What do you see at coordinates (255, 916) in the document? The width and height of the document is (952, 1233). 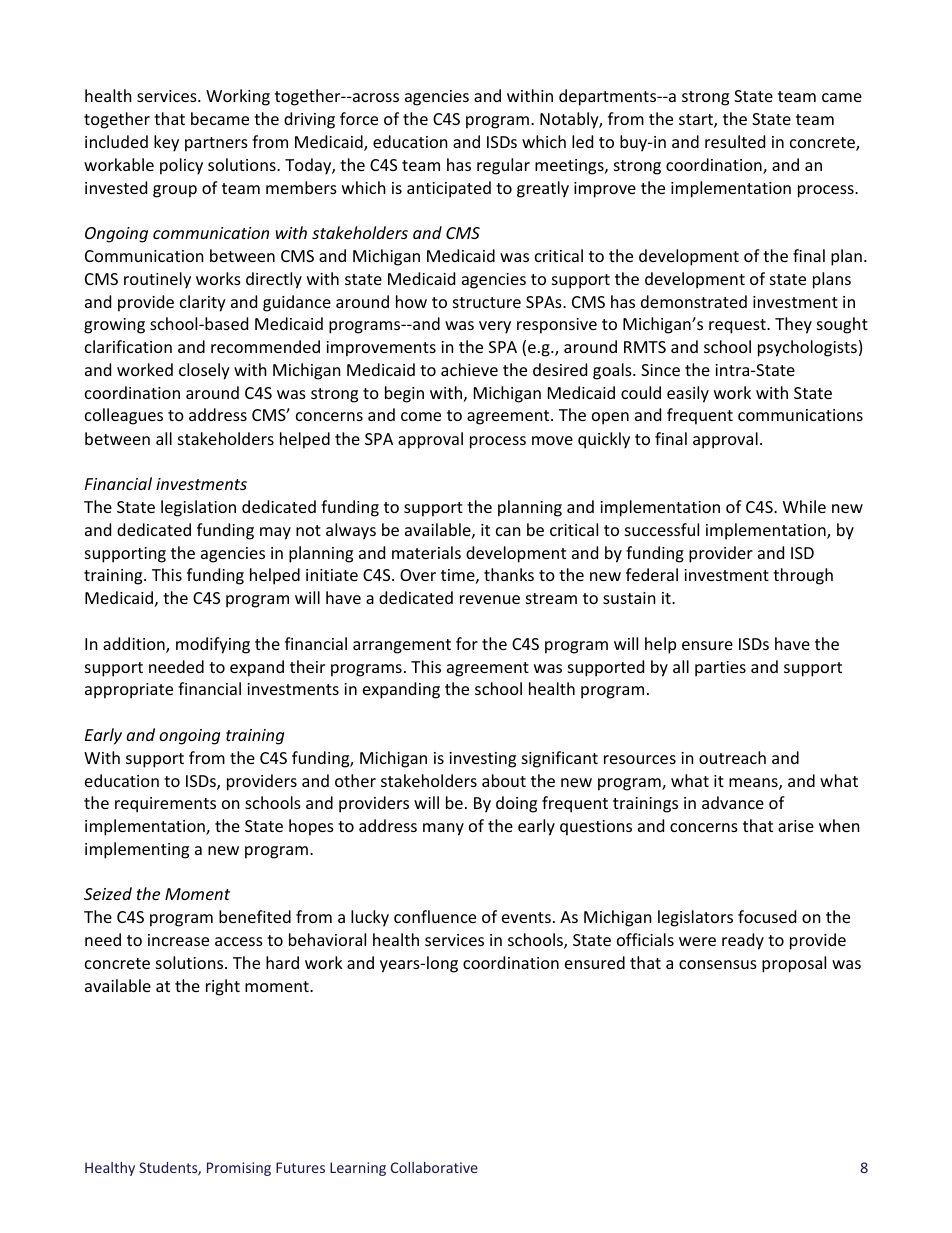 I see `benefited` at bounding box center [255, 916].
